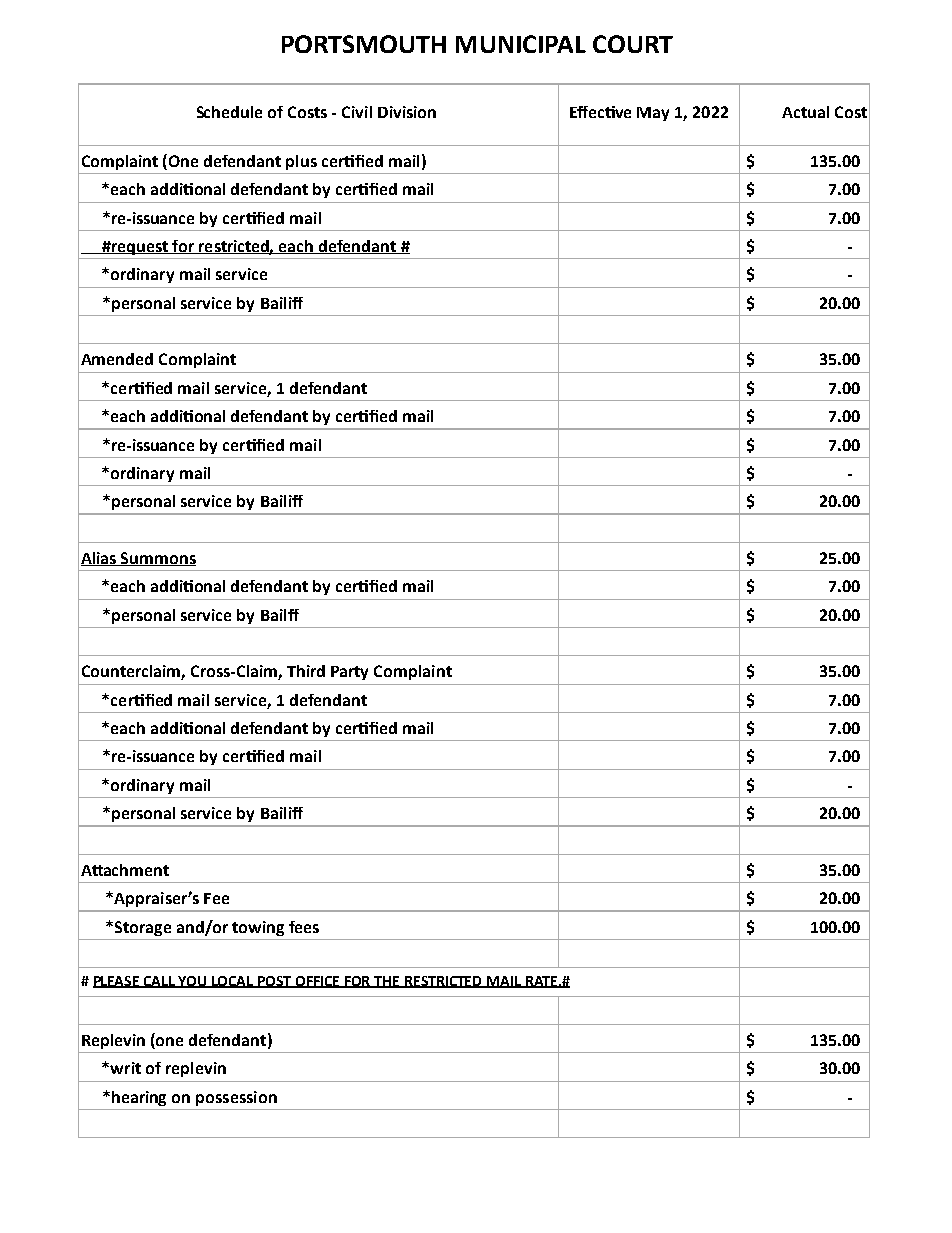  I want to click on THE, so click(387, 982).
